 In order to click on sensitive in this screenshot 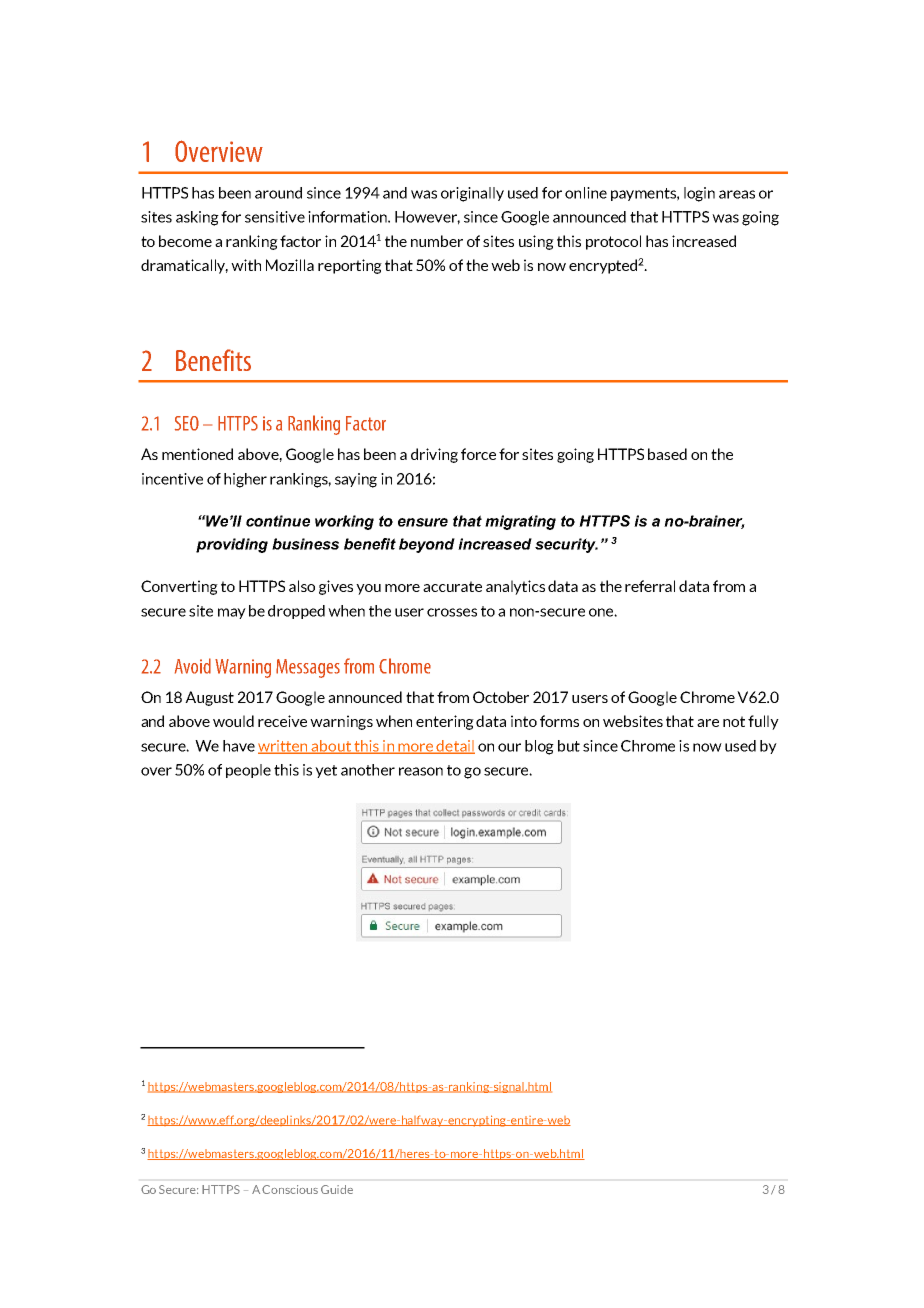, I will do `click(275, 217)`.
